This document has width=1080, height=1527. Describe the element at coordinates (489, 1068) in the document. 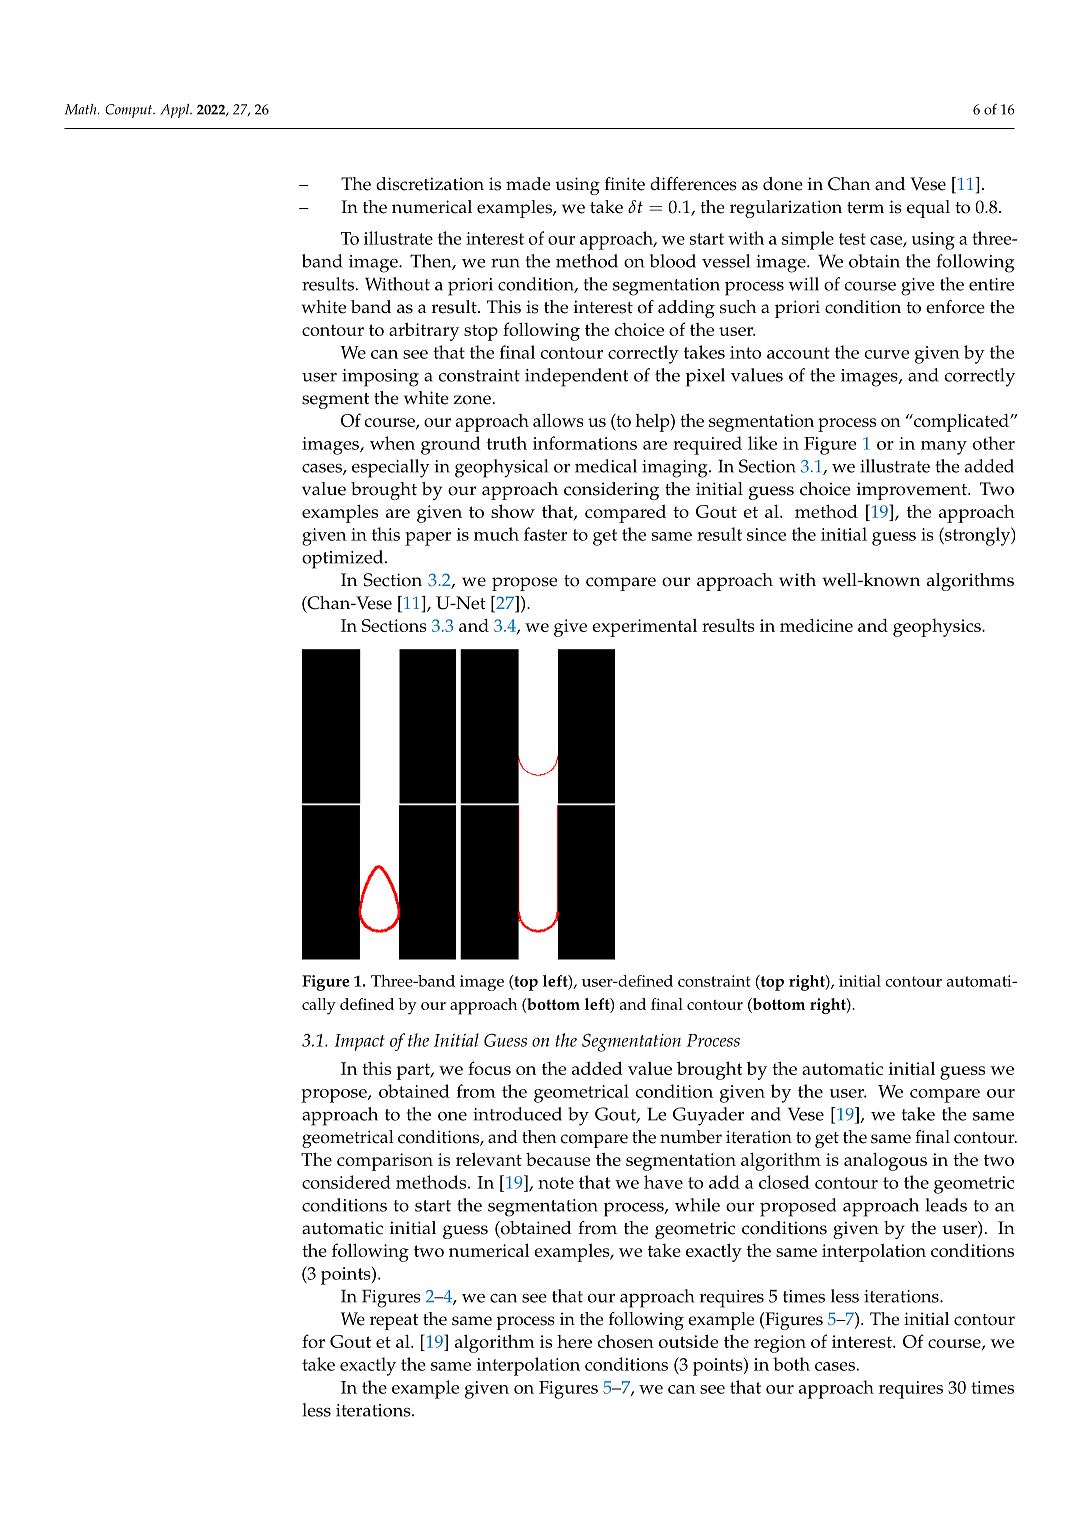

I see `focus` at that location.
